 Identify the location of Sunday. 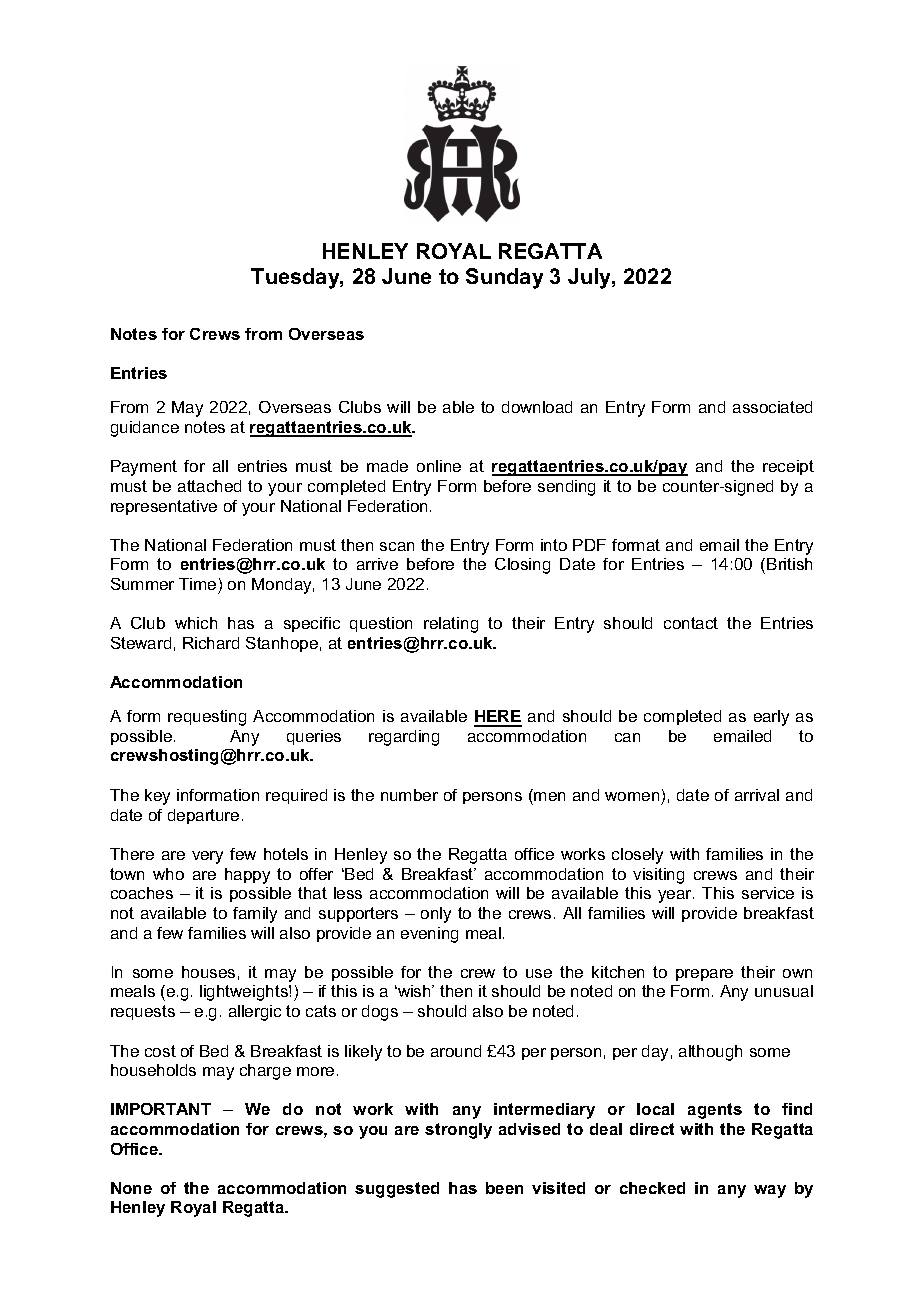
(504, 278).
